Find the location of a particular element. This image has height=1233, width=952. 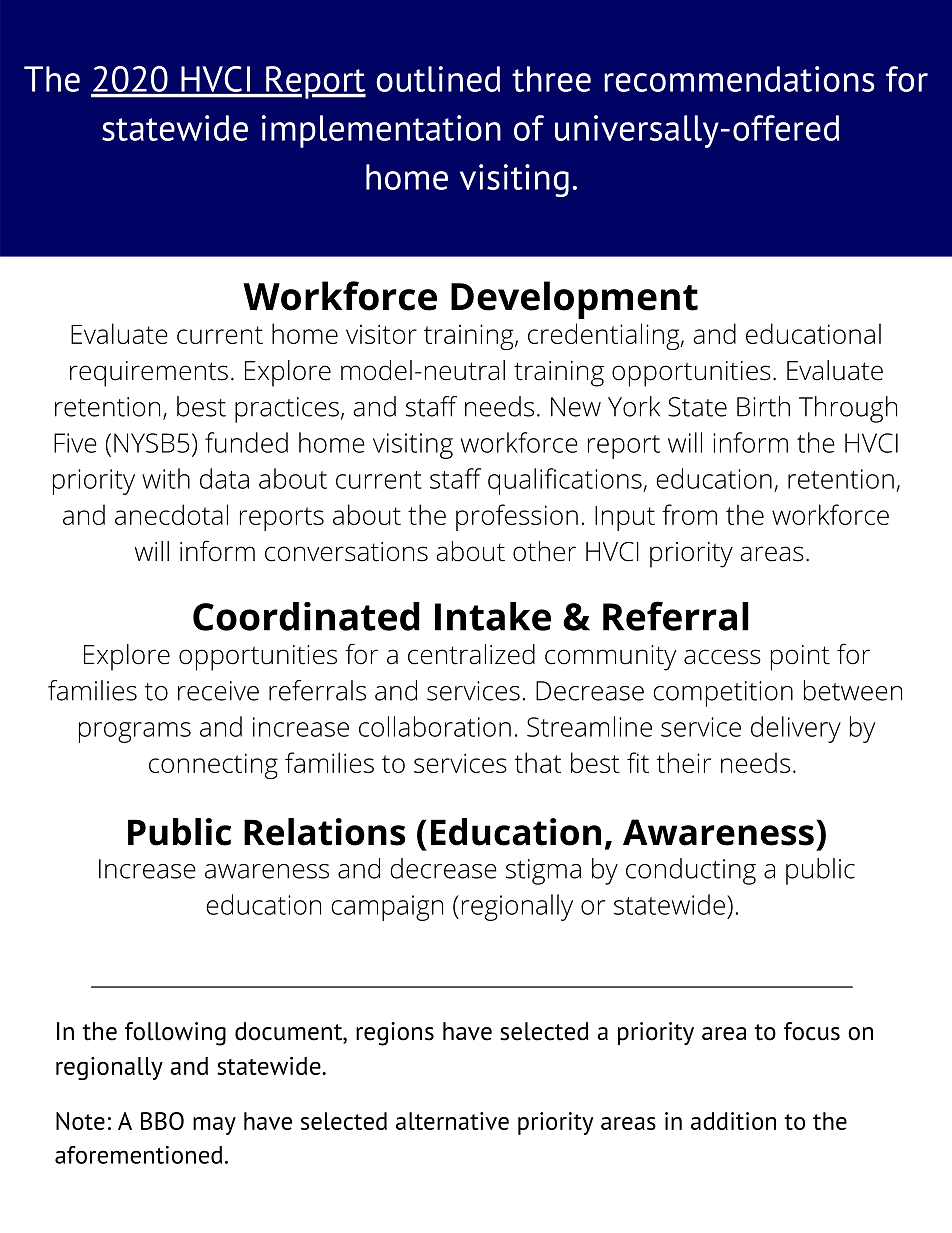

receive is located at coordinates (218, 691).
